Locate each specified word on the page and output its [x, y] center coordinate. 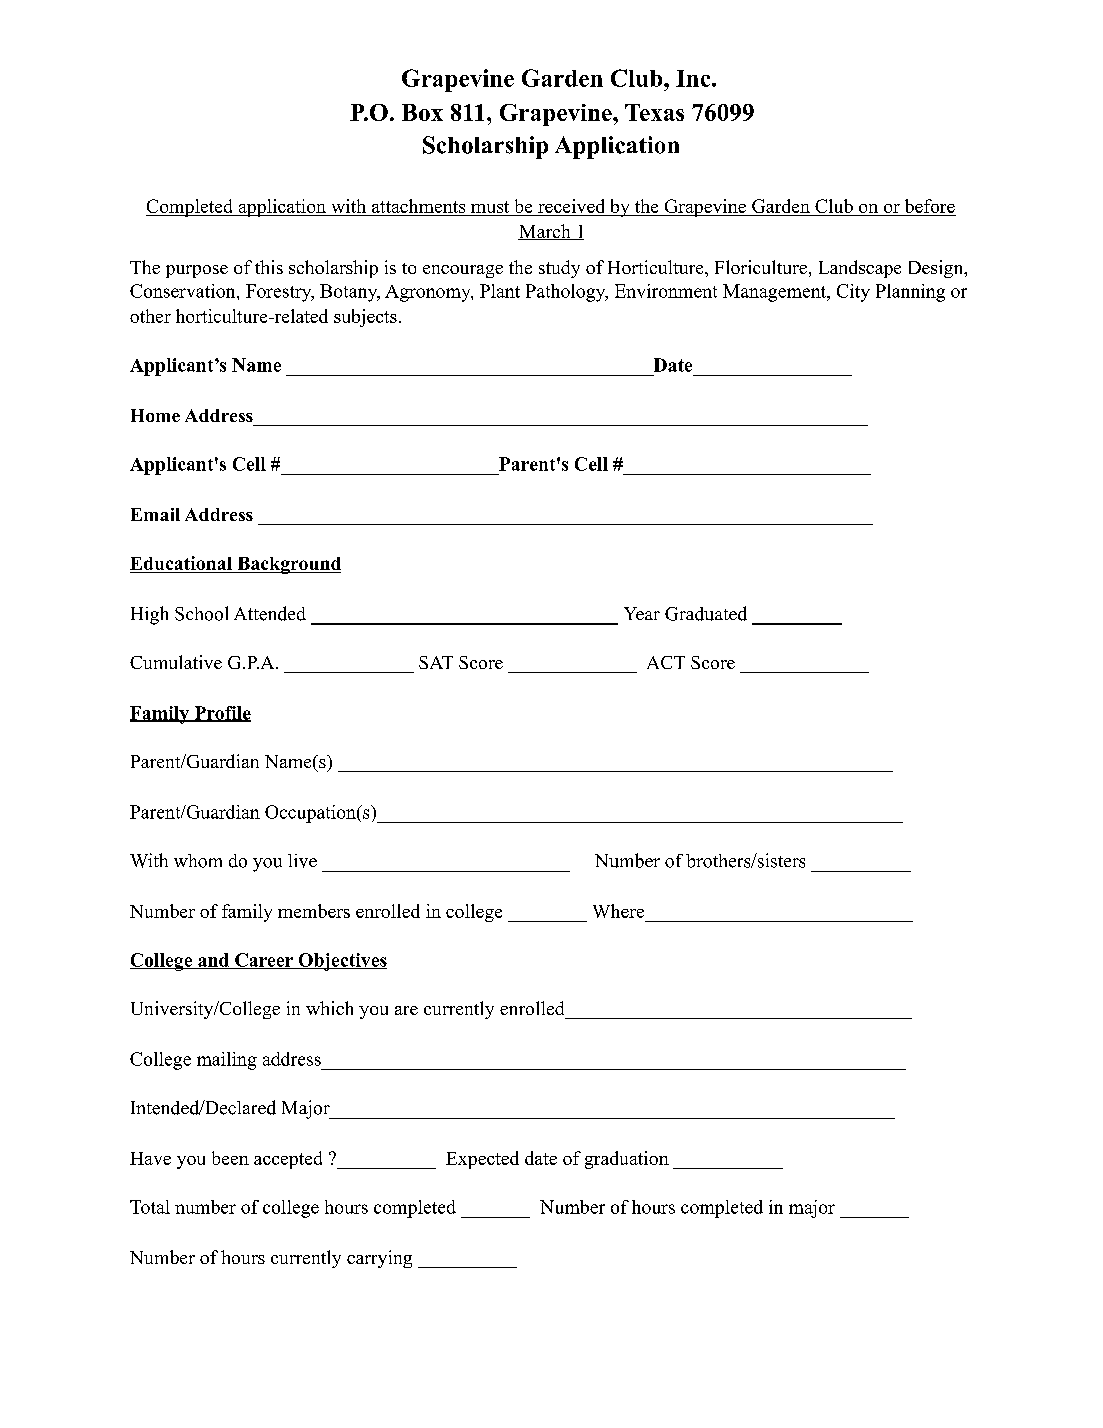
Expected [482, 1160]
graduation [627, 1160]
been [230, 1158]
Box [422, 112]
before [930, 206]
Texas [654, 112]
